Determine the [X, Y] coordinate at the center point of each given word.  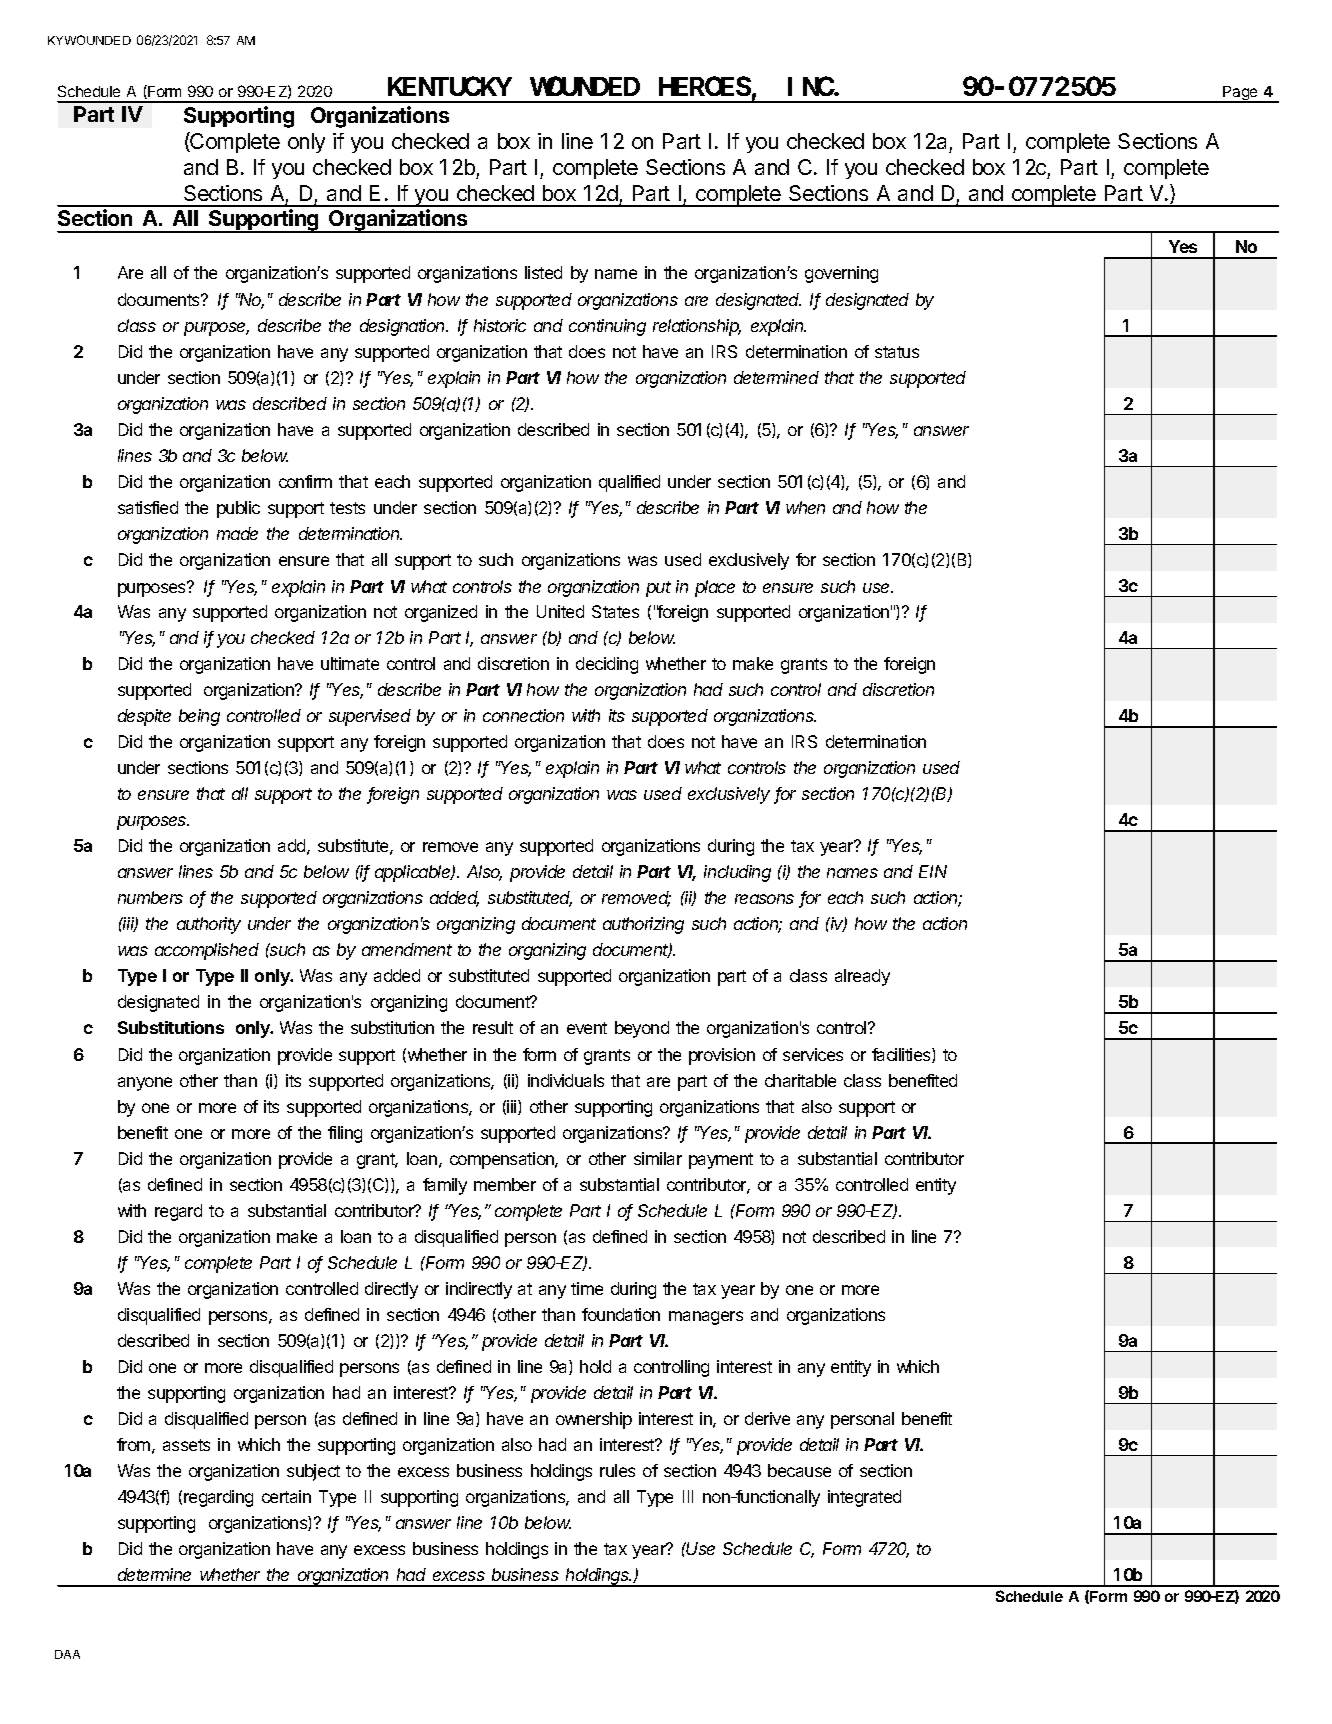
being [199, 717]
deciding [607, 665]
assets [186, 1445]
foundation [621, 1314]
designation [404, 327]
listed [543, 272]
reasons [764, 899]
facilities [902, 1055]
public [238, 509]
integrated [864, 1498]
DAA [67, 1654]
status [897, 352]
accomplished [207, 951]
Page [1240, 94]
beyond [642, 1029]
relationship [697, 327]
